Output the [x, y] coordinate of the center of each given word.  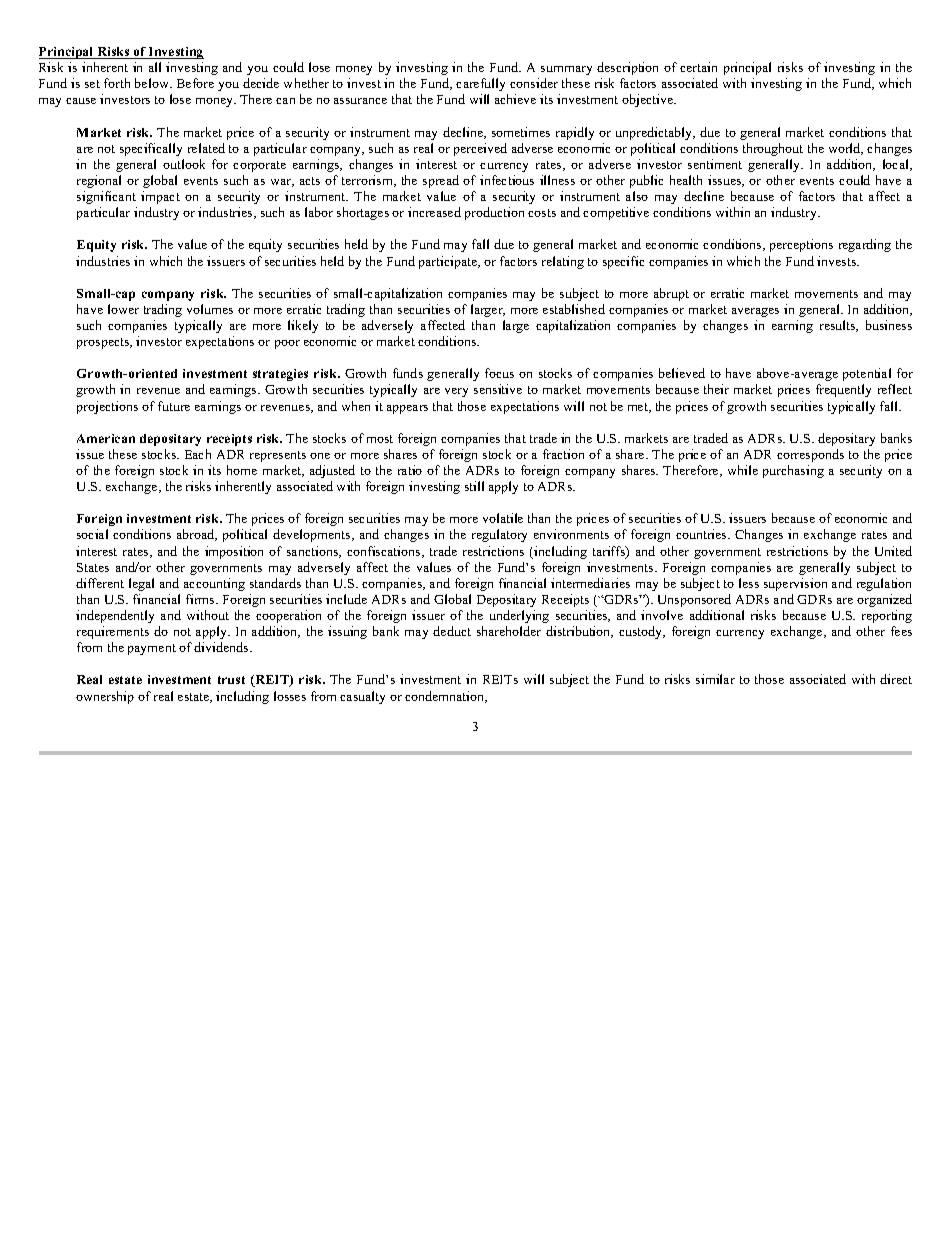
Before [195, 83]
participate [449, 262]
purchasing [793, 471]
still [474, 486]
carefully [480, 84]
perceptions [801, 245]
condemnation [446, 697]
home [242, 470]
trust [231, 680]
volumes [210, 309]
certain [698, 67]
